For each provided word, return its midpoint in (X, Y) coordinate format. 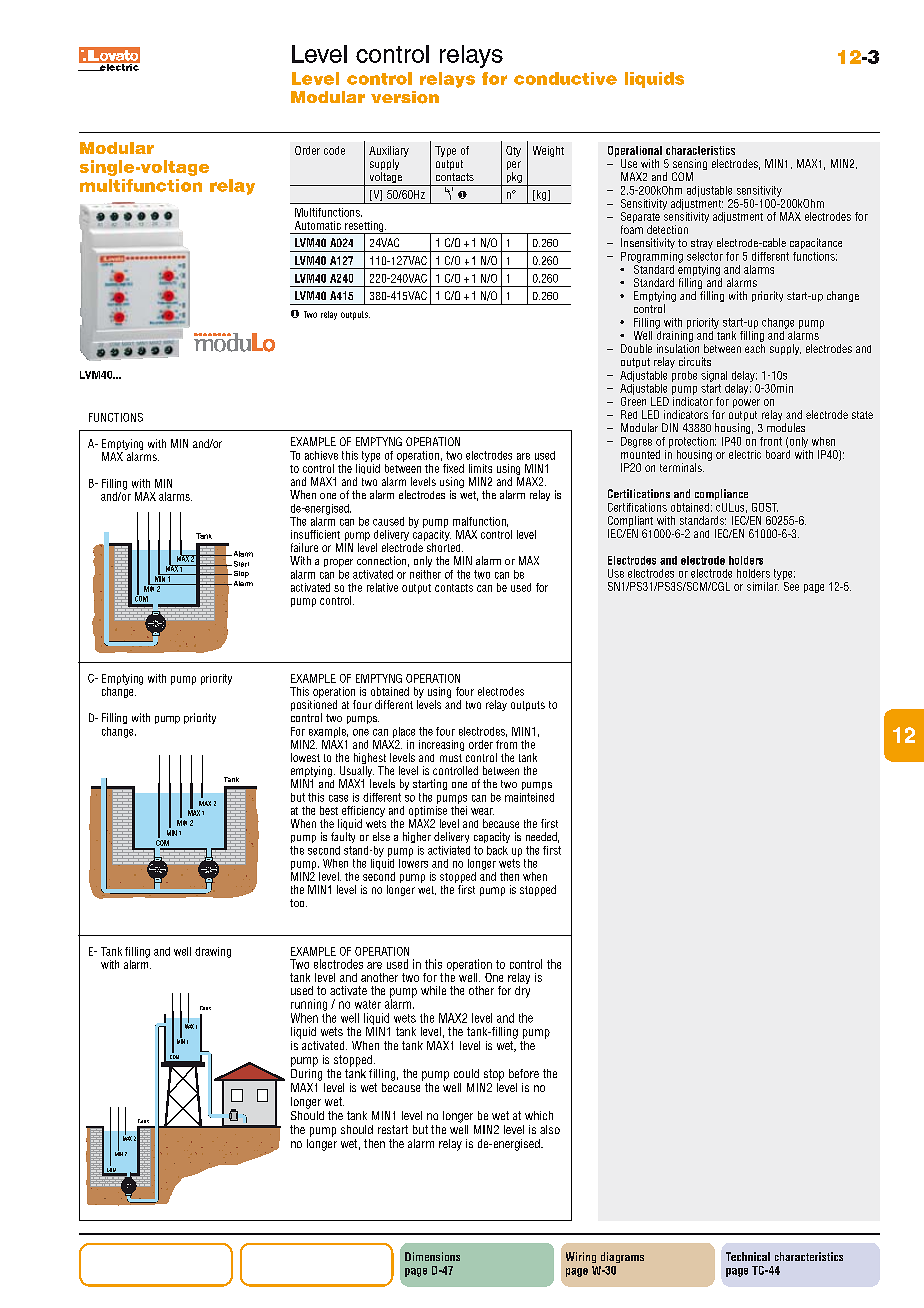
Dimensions (432, 1256)
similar (763, 586)
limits (480, 468)
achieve (321, 455)
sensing (690, 166)
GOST (765, 507)
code (334, 150)
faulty (343, 837)
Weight (548, 151)
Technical (748, 1256)
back (497, 850)
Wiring (581, 1257)
